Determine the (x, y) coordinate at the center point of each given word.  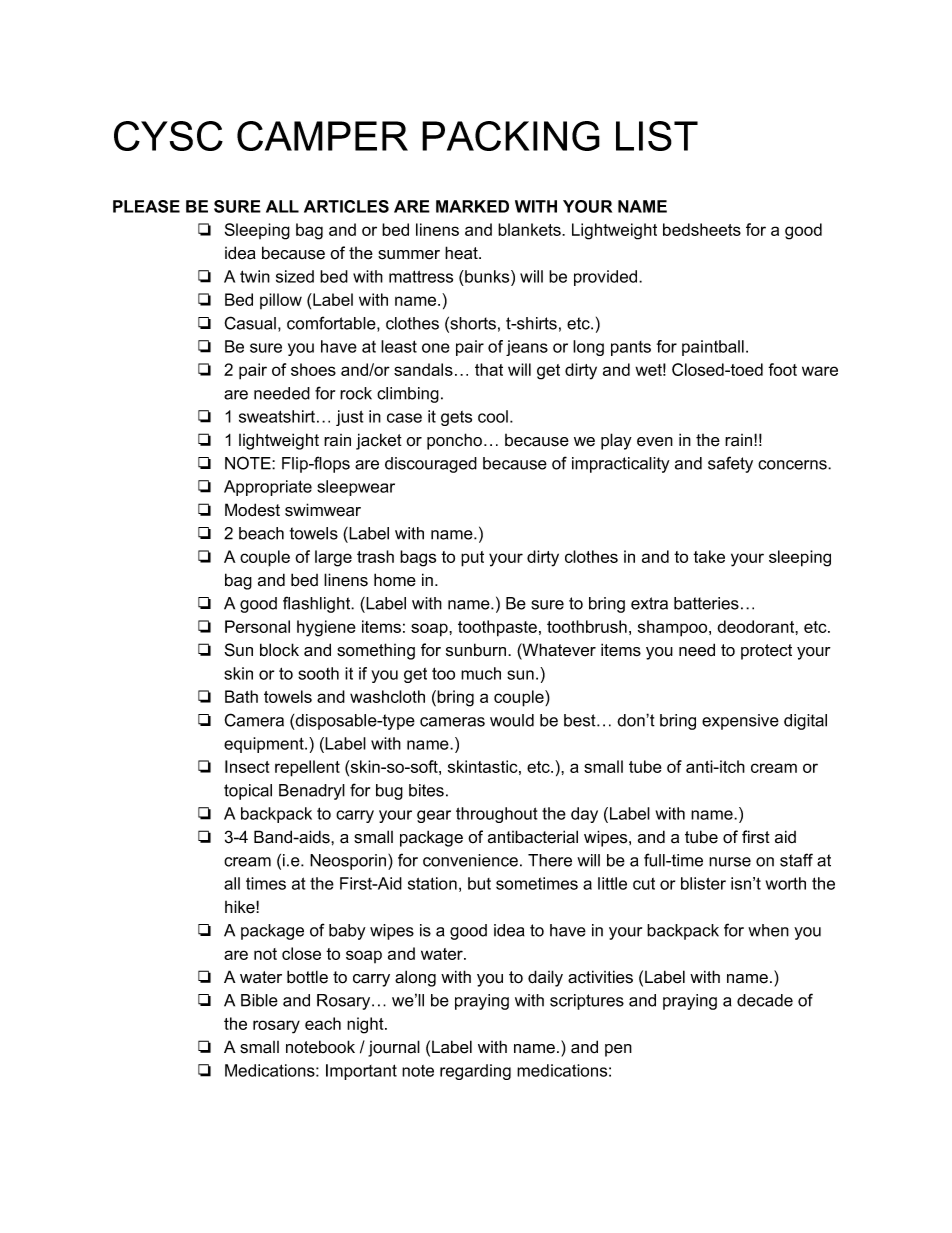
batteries (706, 603)
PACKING (511, 136)
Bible (259, 1000)
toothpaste (497, 628)
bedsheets (702, 229)
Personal (257, 626)
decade (765, 1000)
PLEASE (146, 206)
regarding (475, 1072)
